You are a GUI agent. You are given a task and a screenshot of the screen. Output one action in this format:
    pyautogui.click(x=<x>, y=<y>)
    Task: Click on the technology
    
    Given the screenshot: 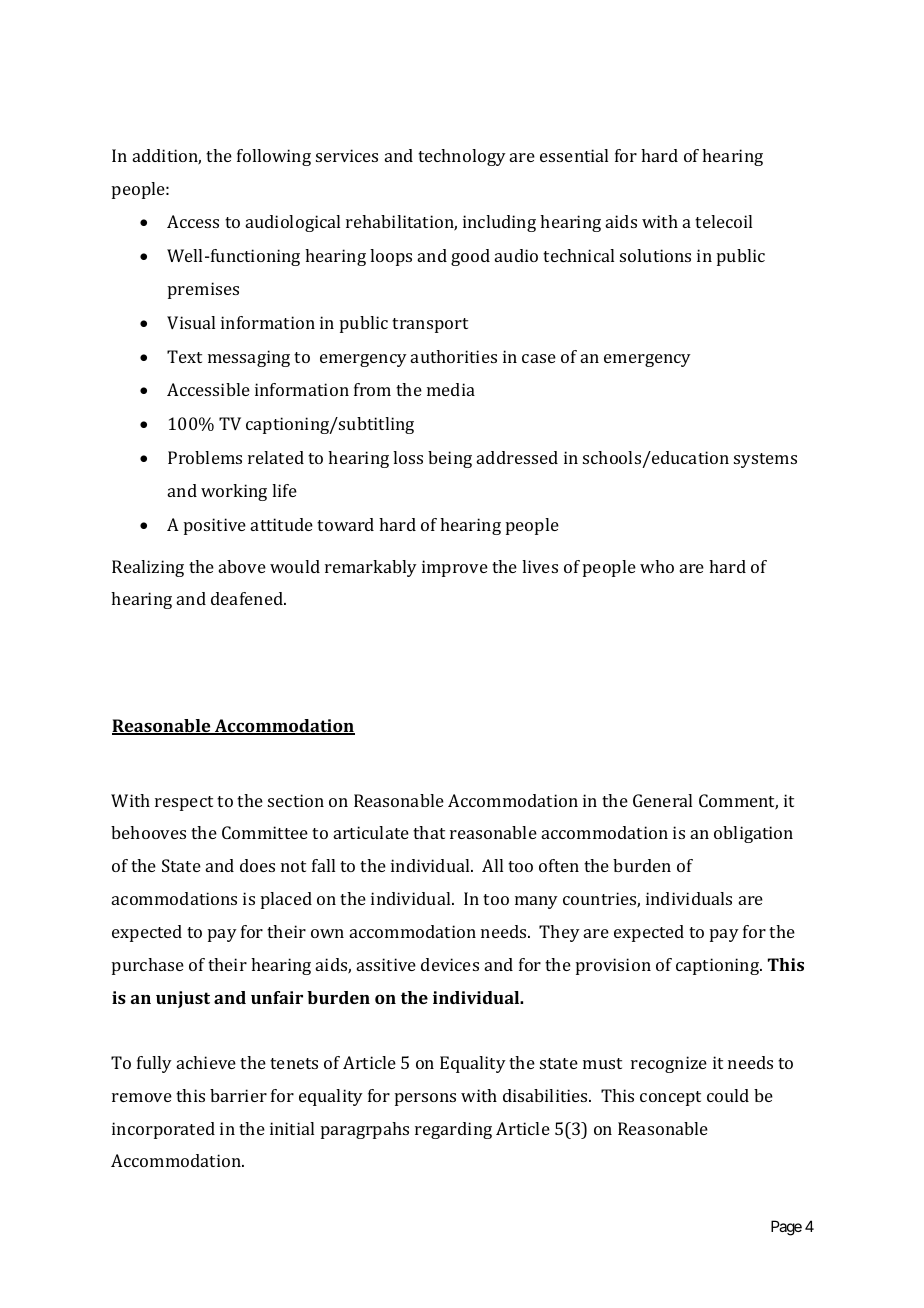 What is the action you would take?
    pyautogui.click(x=462, y=157)
